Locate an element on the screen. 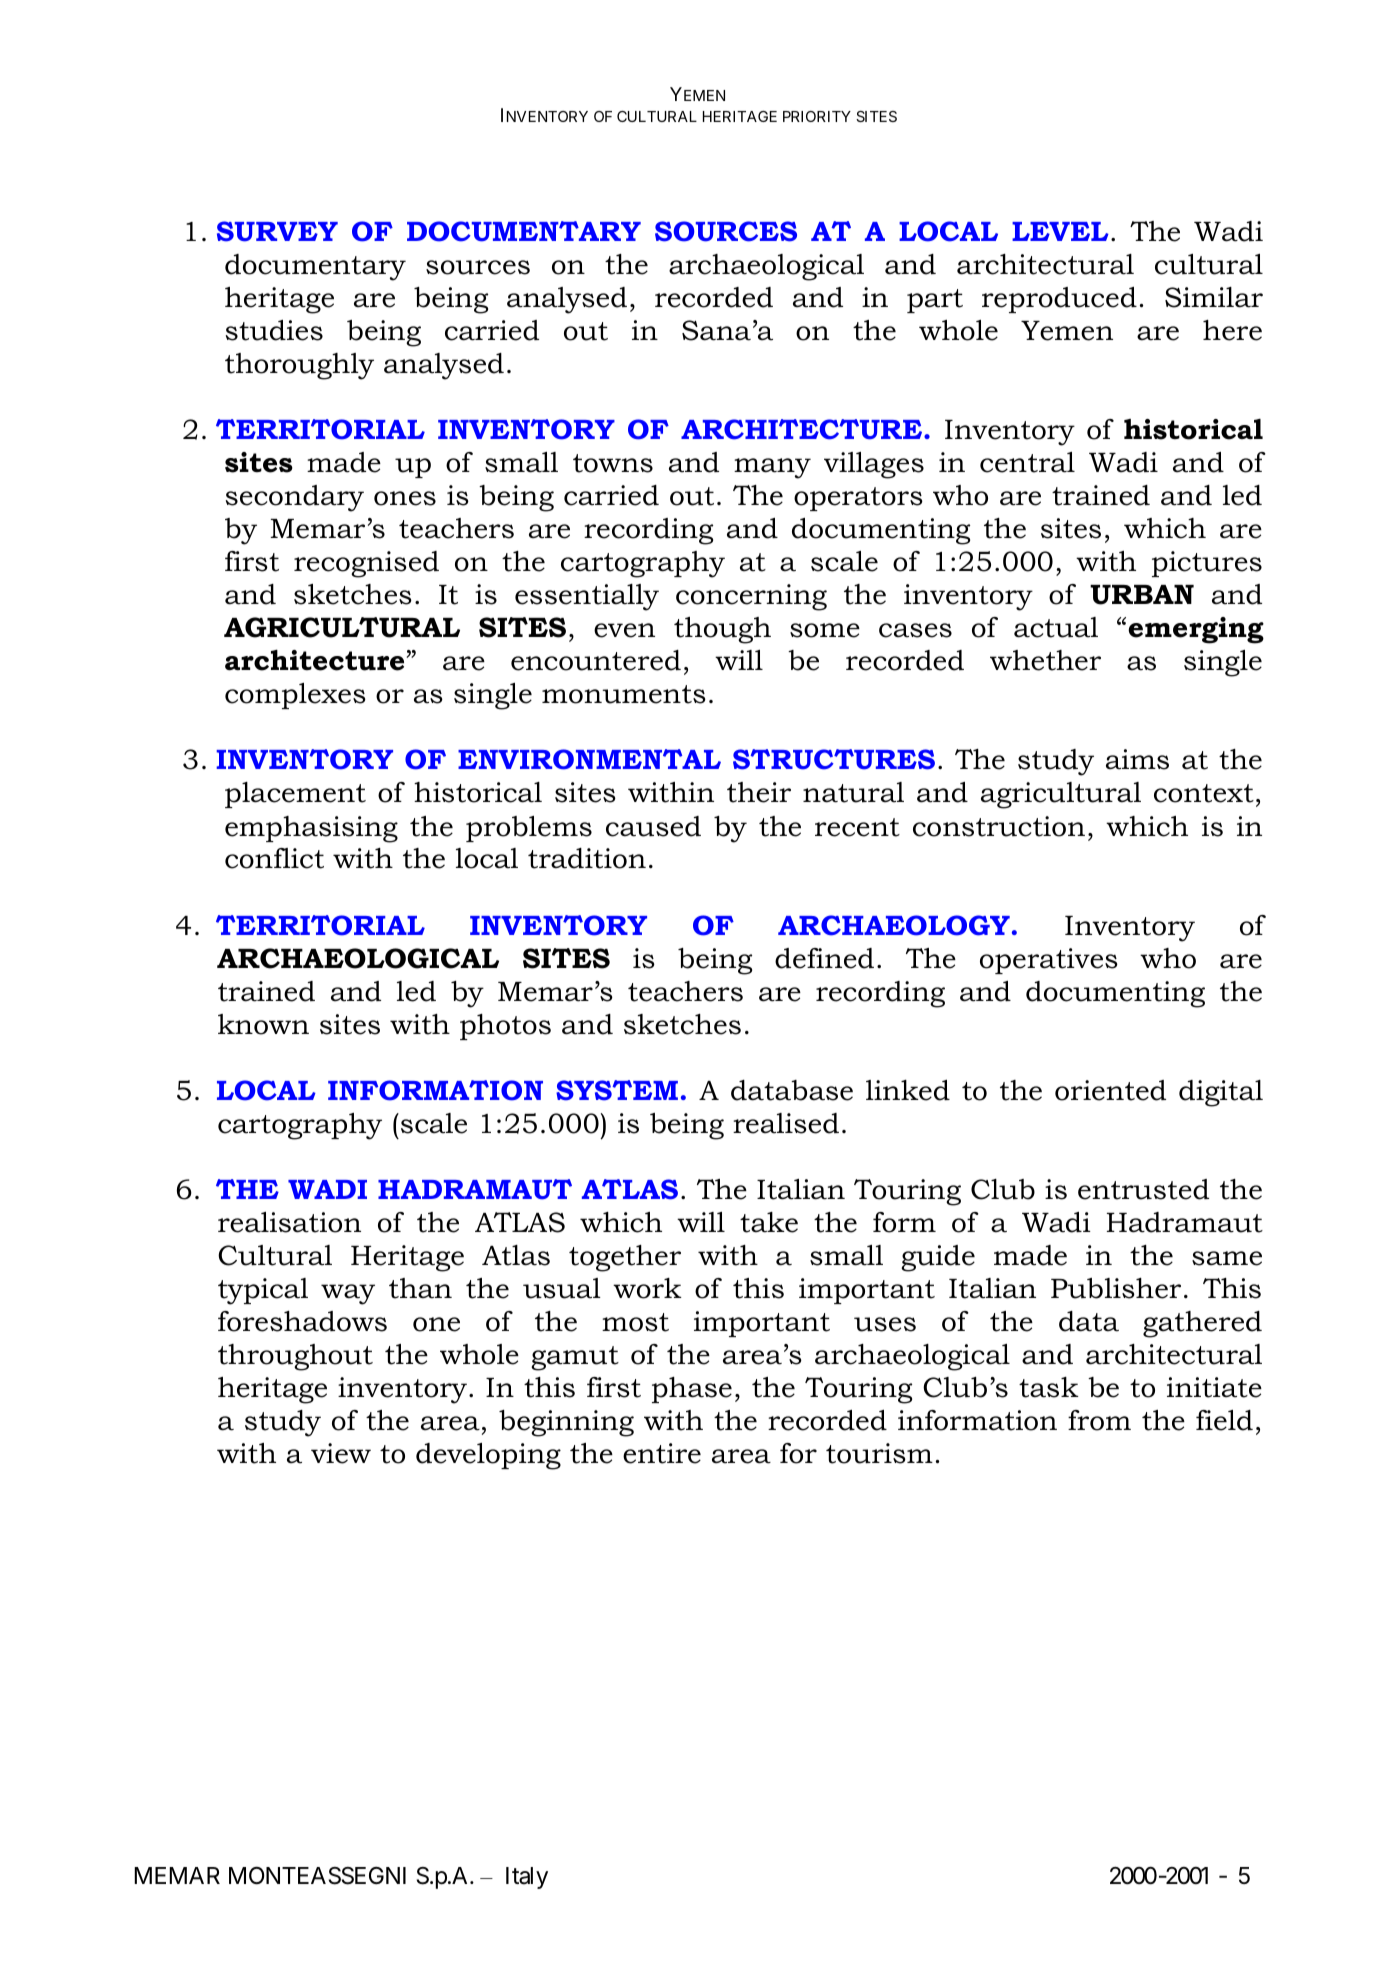  phase is located at coordinates (692, 1390).
